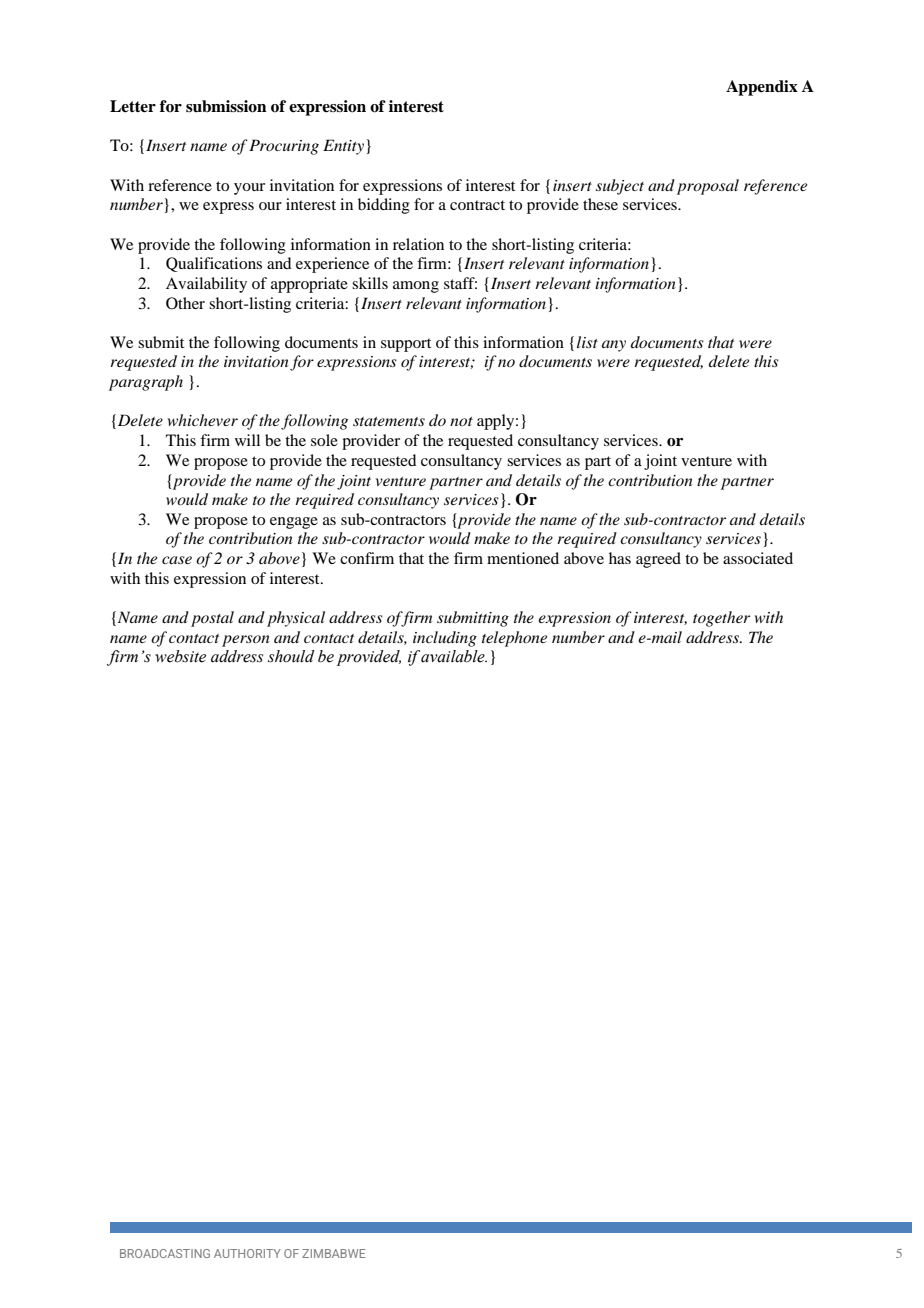 The width and height of the screenshot is (924, 1308). Describe the element at coordinates (454, 656) in the screenshot. I see `available` at that location.
